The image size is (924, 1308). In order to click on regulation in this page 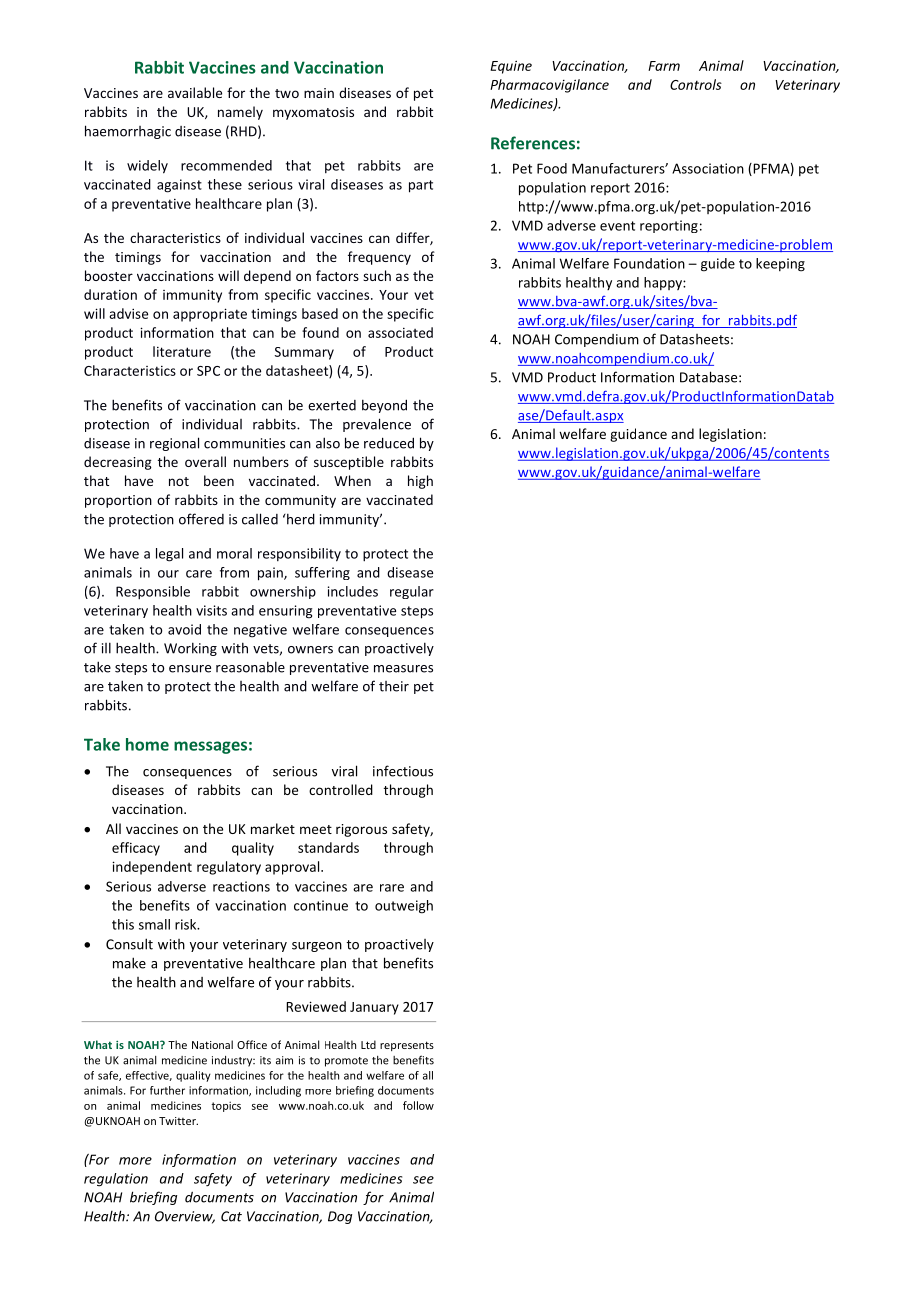, I will do `click(116, 1180)`.
